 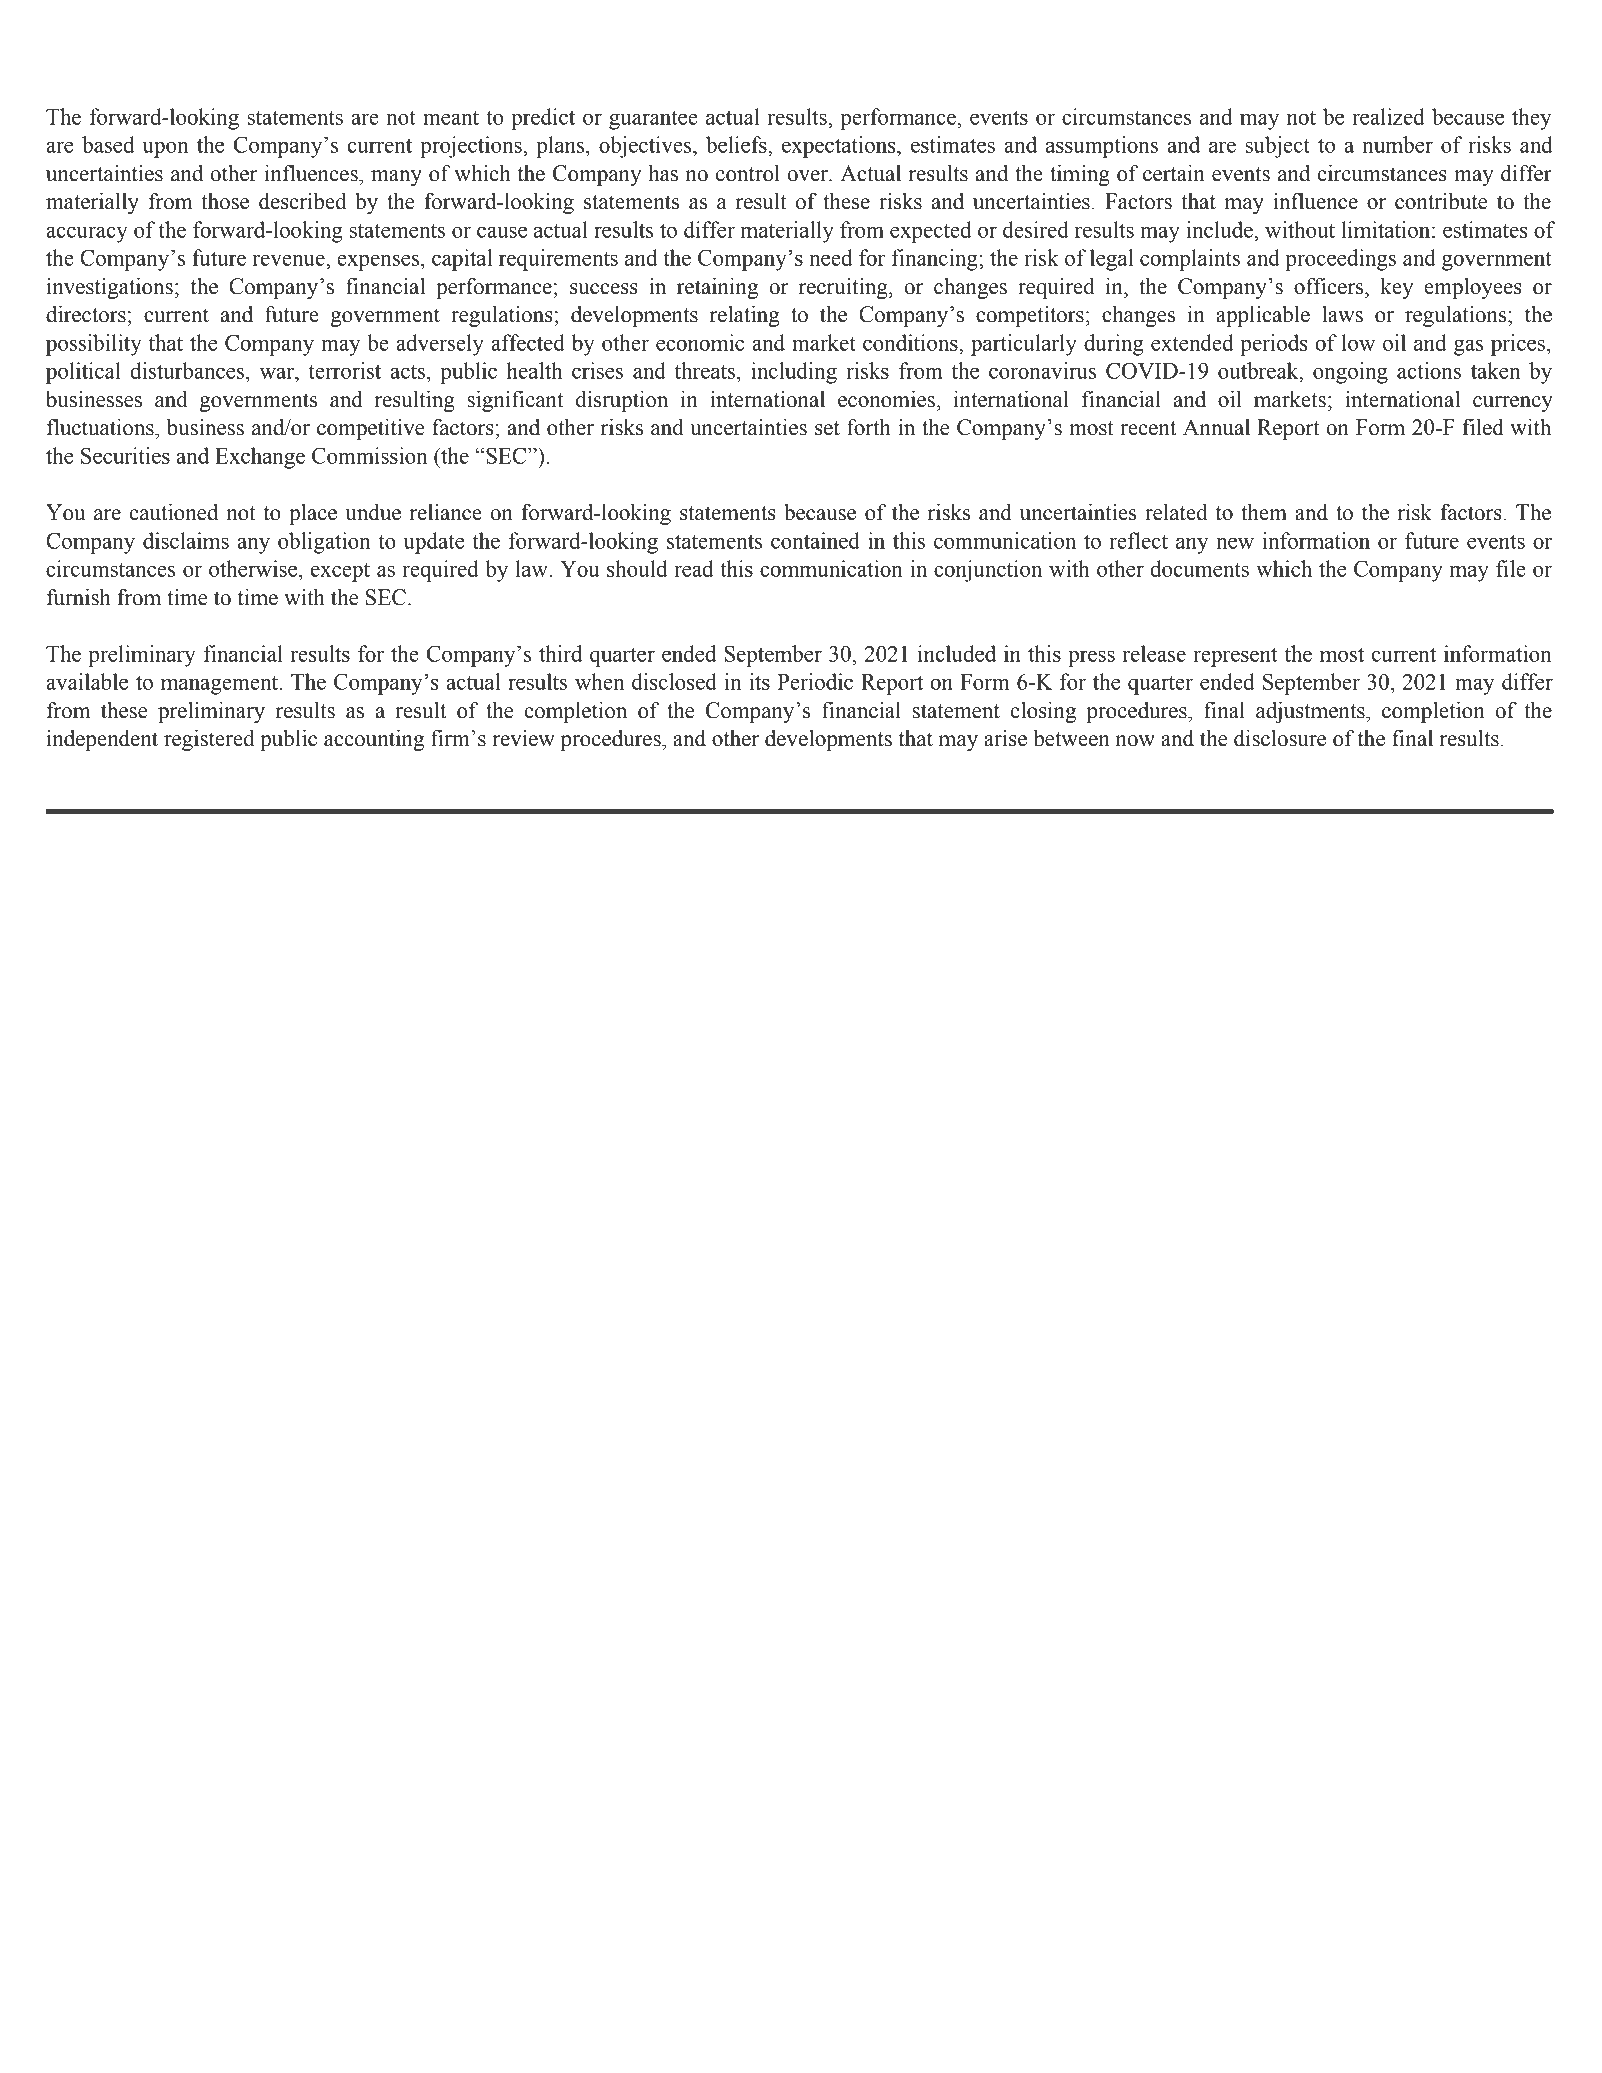 I want to click on Periodic, so click(x=815, y=681).
